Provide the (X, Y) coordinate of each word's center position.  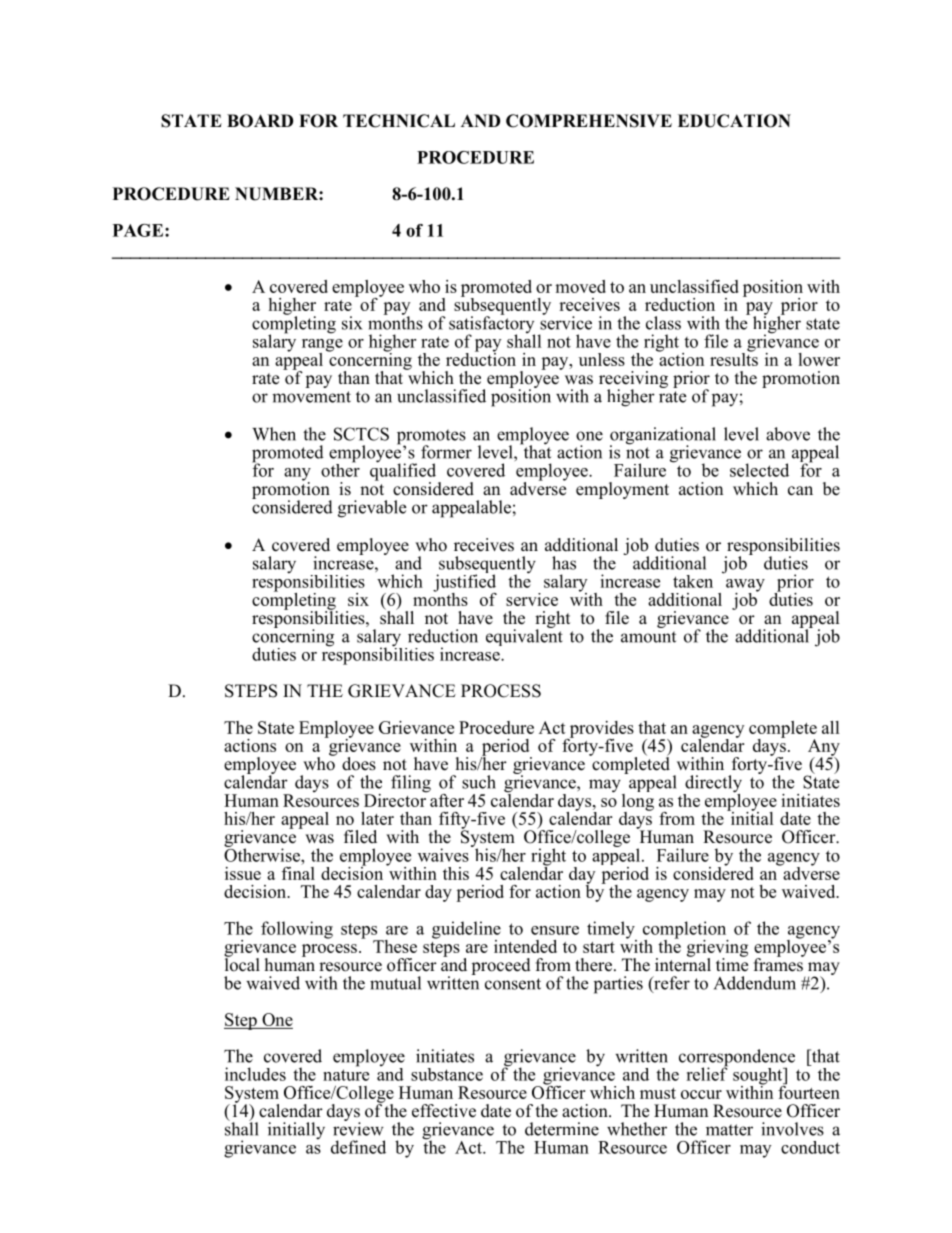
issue (243, 873)
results (734, 358)
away (745, 586)
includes (255, 1074)
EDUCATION (734, 121)
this (456, 873)
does (359, 764)
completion (686, 931)
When (274, 434)
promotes (431, 438)
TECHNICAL (399, 121)
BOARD (260, 121)
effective (444, 1111)
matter (729, 1130)
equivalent (524, 636)
